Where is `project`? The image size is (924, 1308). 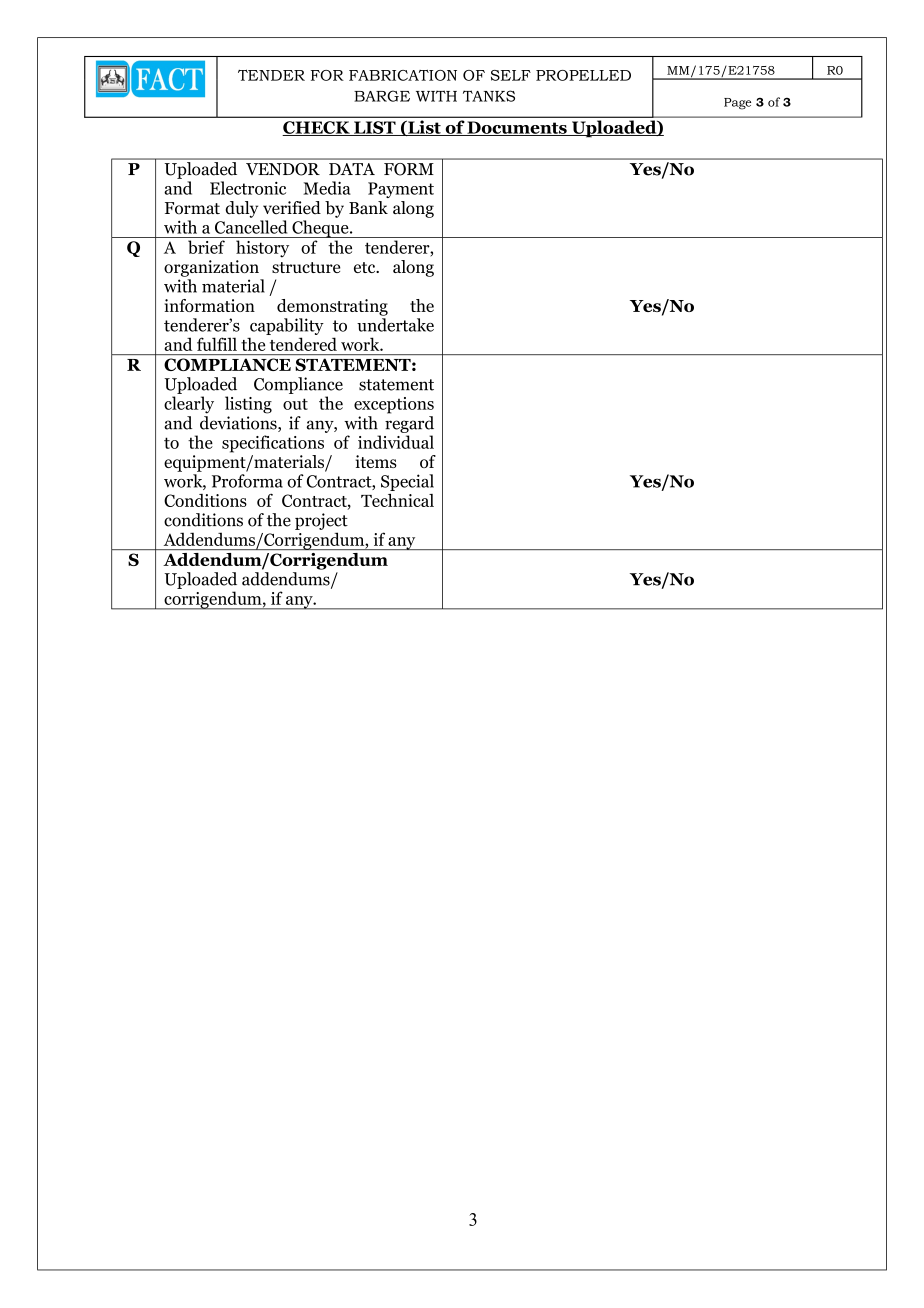
project is located at coordinates (321, 521).
